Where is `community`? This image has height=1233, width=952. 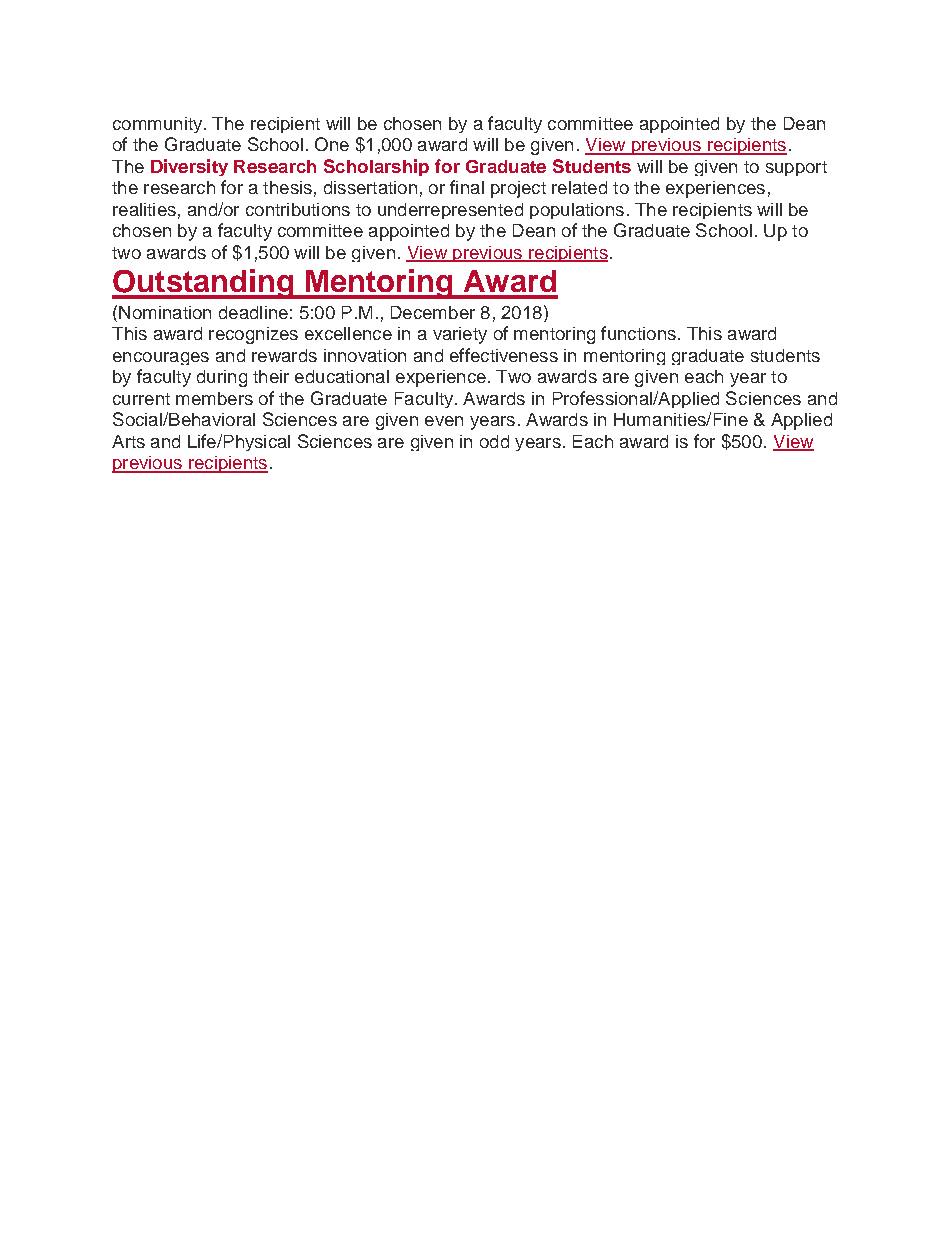
community is located at coordinates (159, 125).
